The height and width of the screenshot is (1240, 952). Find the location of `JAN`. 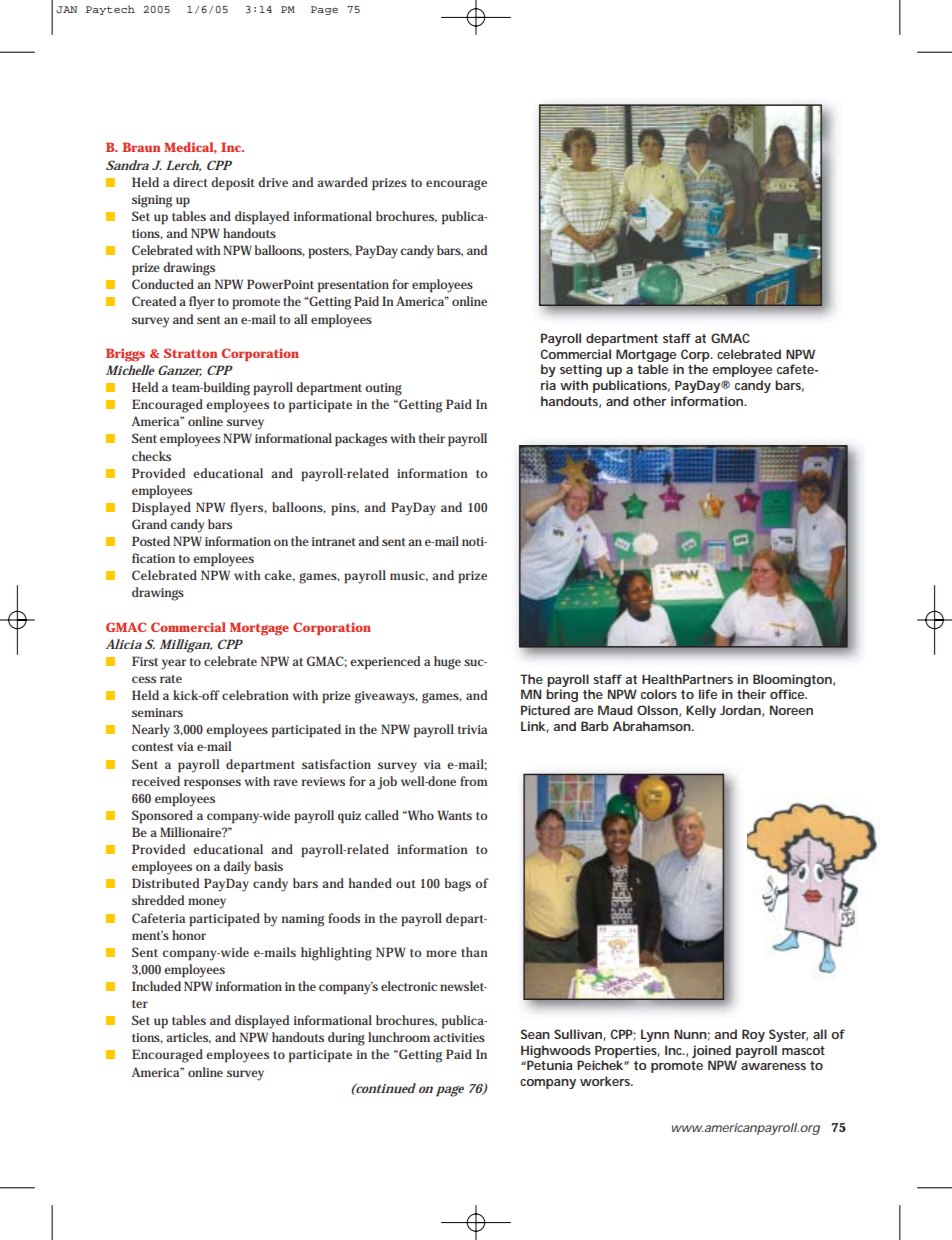

JAN is located at coordinates (66, 9).
